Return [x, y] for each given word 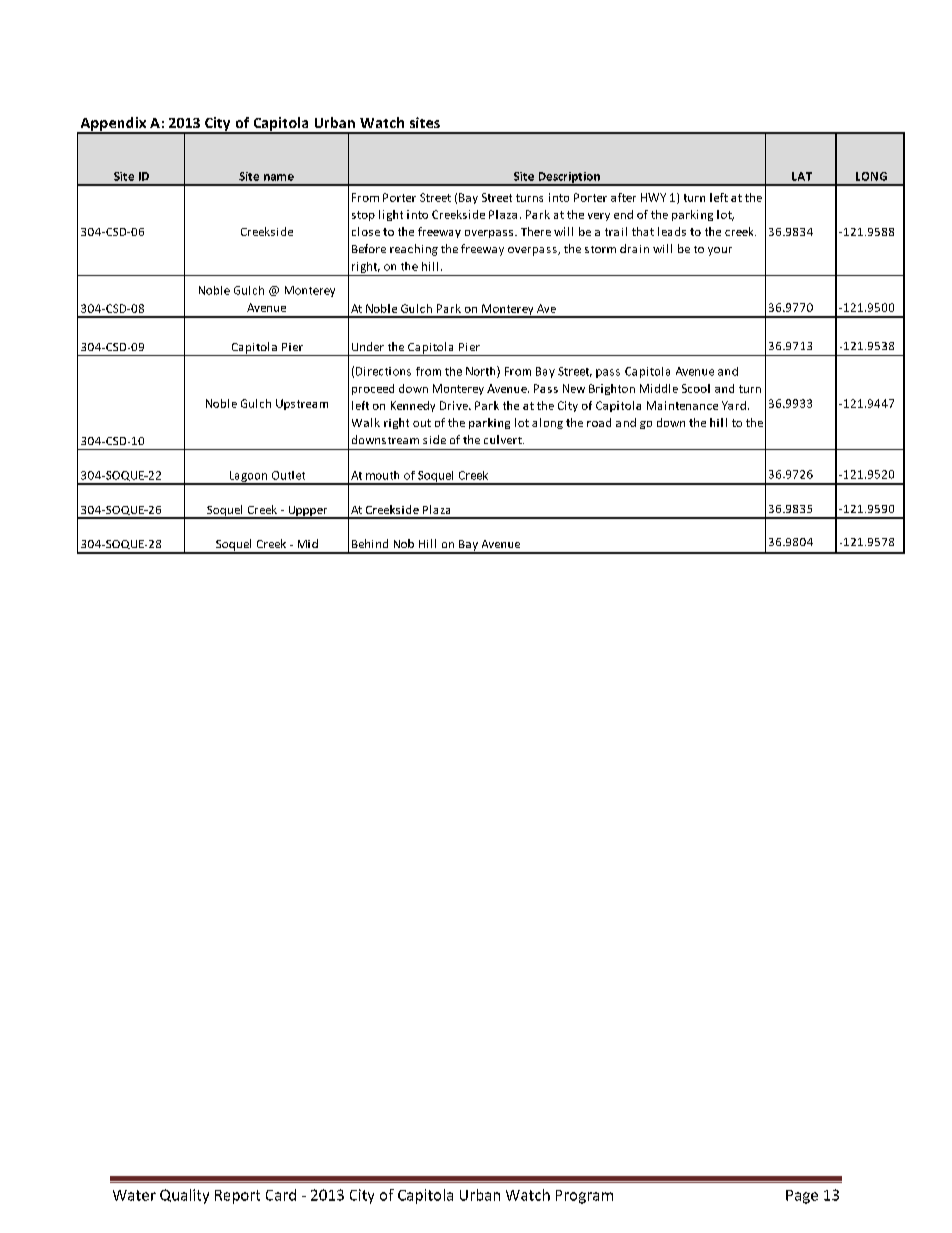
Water [134, 1195]
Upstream [302, 404]
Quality [184, 1196]
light [391, 215]
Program [584, 1197]
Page [802, 1197]
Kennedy [413, 406]
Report [237, 1197]
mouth [382, 475]
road [599, 422]
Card [281, 1195]
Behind [370, 543]
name [279, 177]
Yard [734, 405]
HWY [653, 197]
